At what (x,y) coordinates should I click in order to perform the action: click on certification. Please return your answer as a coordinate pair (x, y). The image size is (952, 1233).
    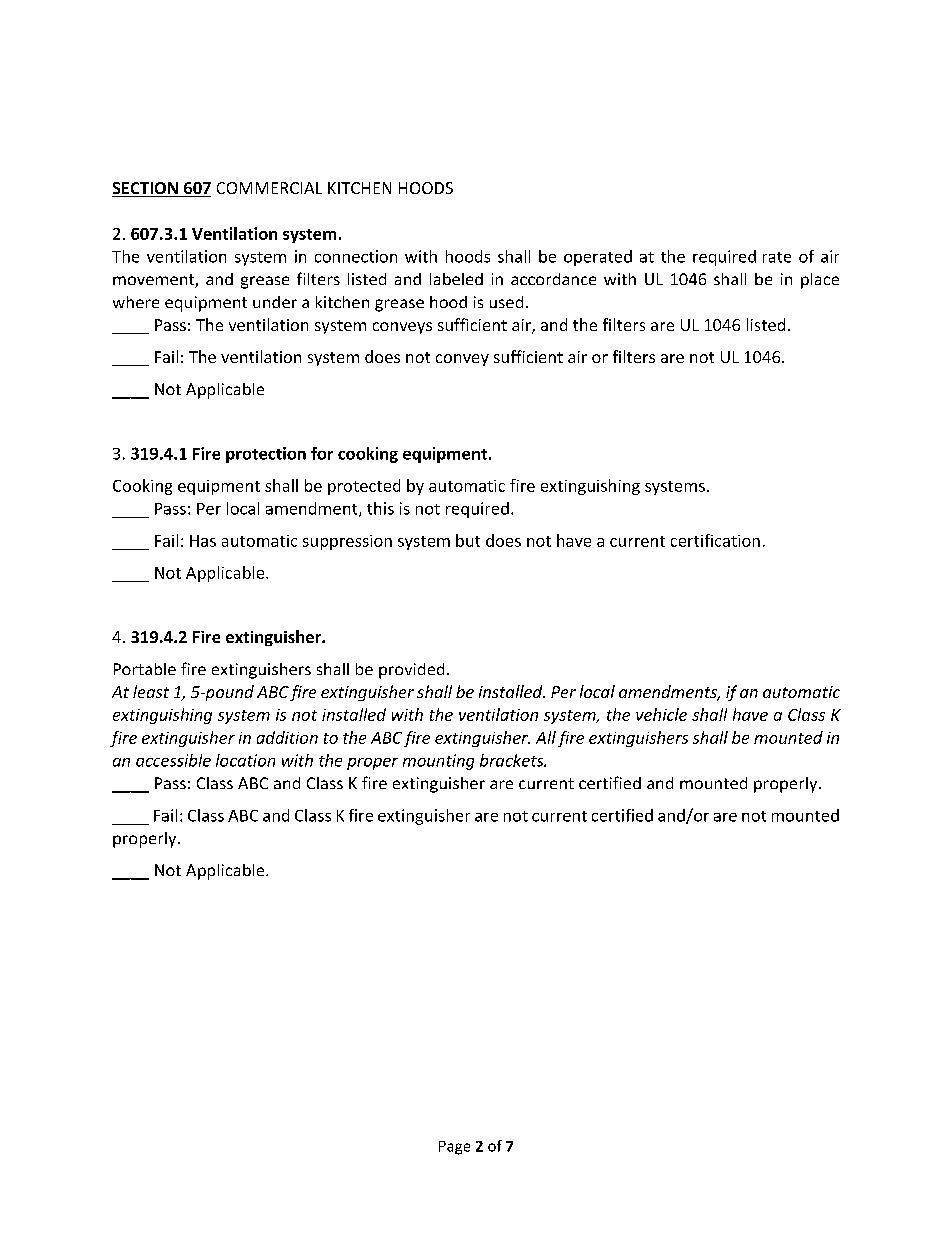
    Looking at the image, I should click on (715, 540).
